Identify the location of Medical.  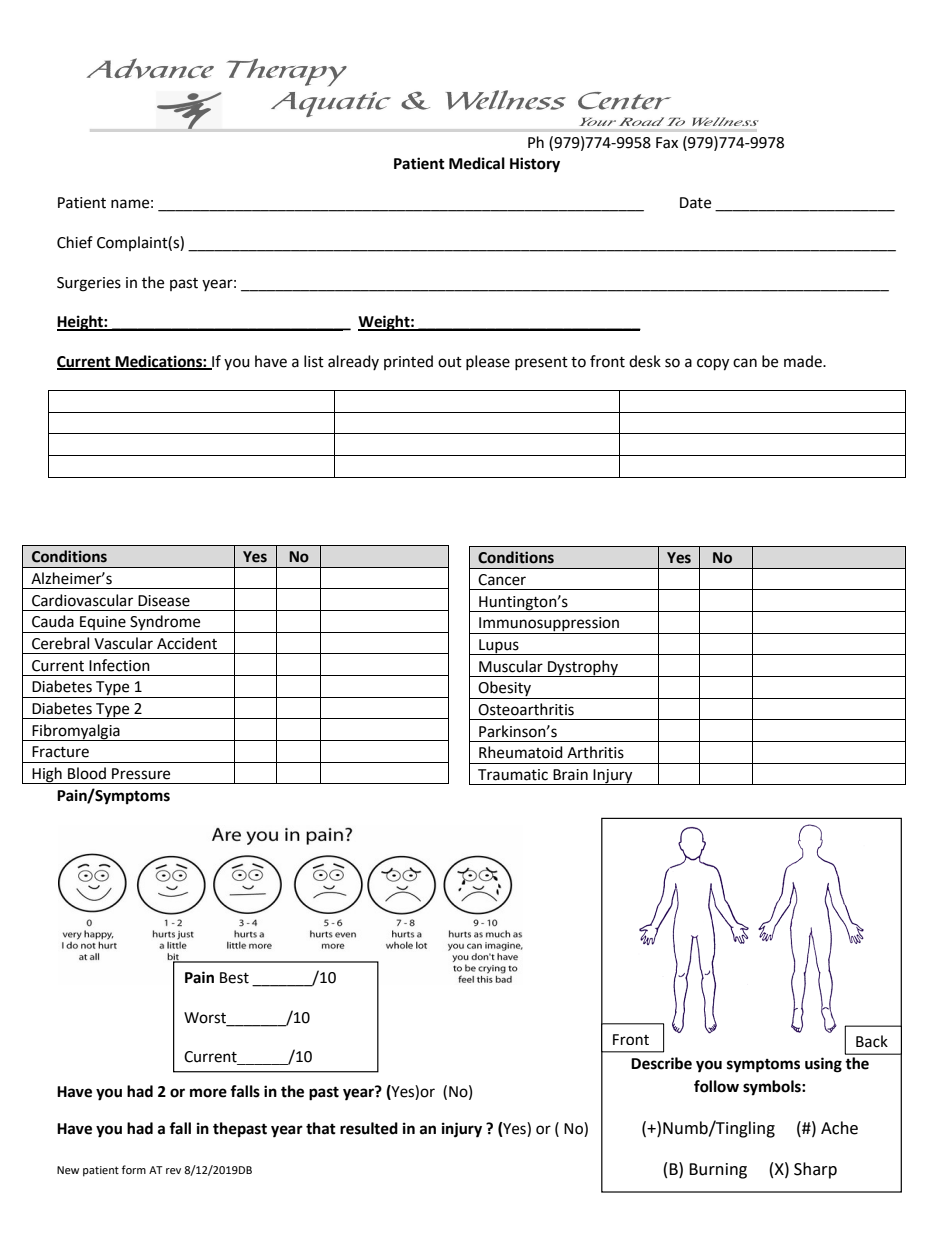
(477, 163).
